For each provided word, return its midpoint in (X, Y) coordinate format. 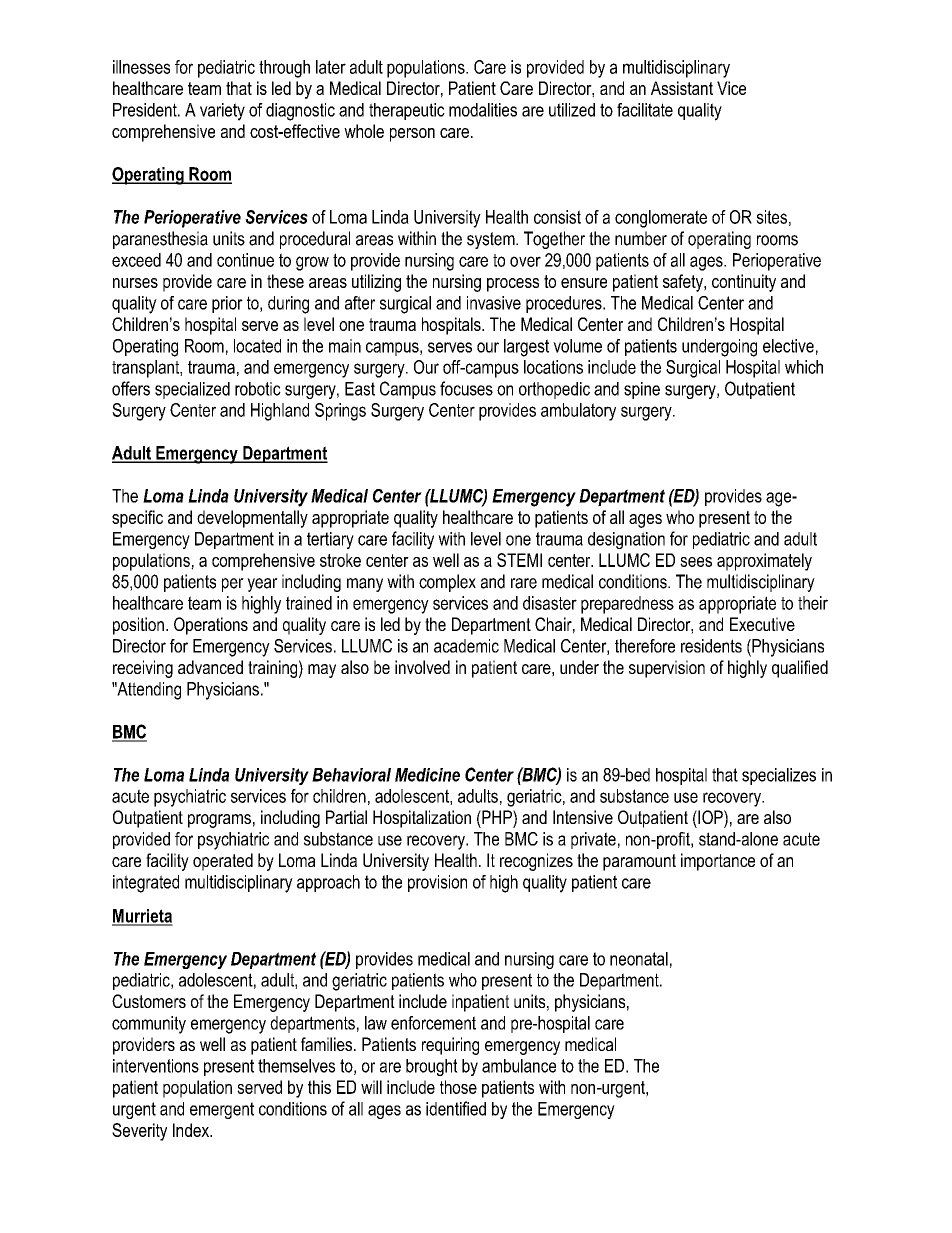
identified (456, 1108)
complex (447, 583)
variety (222, 112)
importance (718, 862)
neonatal (639, 959)
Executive (762, 624)
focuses (466, 388)
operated (223, 862)
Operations (211, 626)
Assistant (682, 88)
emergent (222, 1110)
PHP (497, 817)
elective (788, 346)
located (257, 346)
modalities (483, 110)
